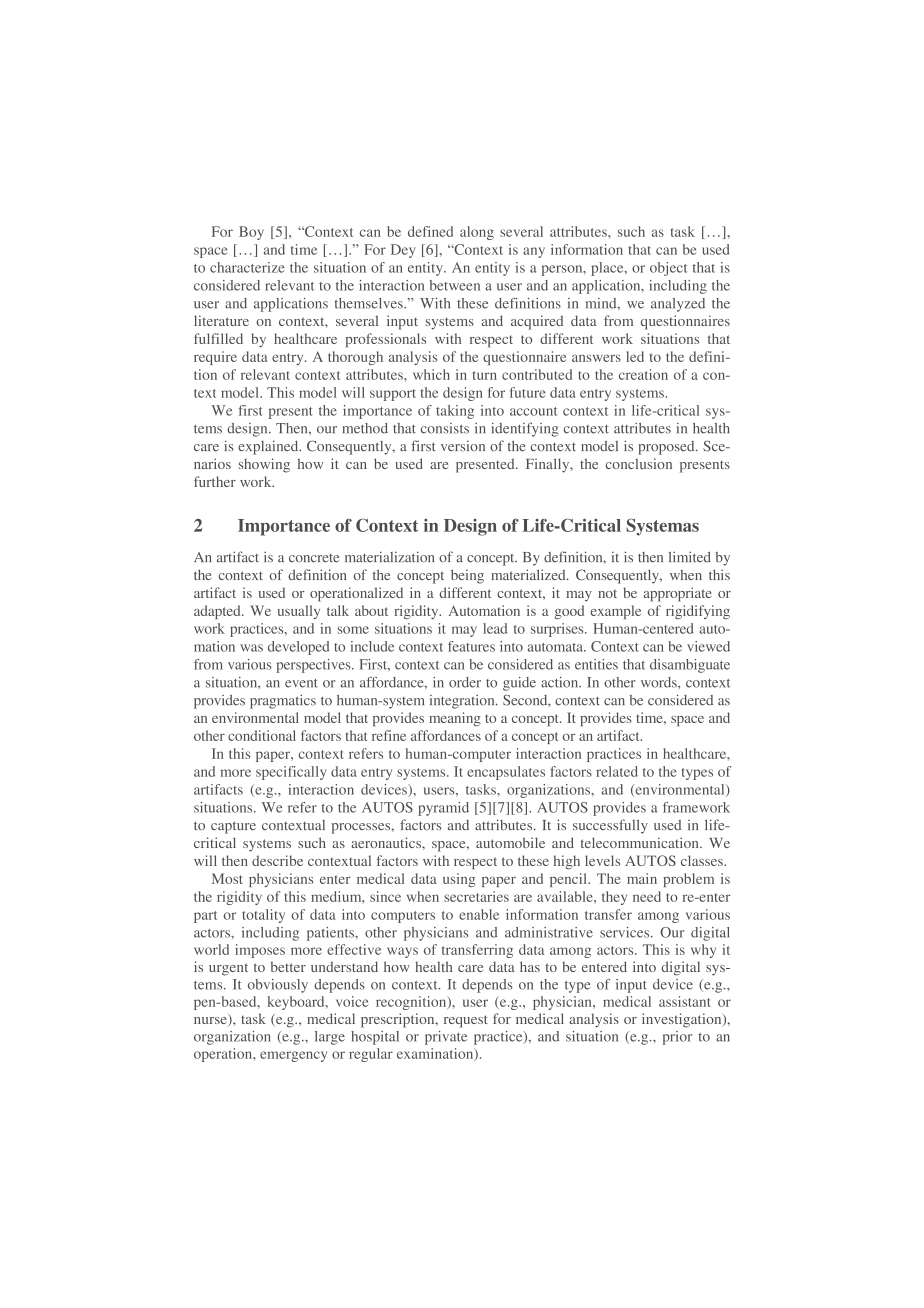 This screenshot has width=924, height=1308. What do you see at coordinates (638, 463) in the screenshot?
I see `conclusion` at bounding box center [638, 463].
